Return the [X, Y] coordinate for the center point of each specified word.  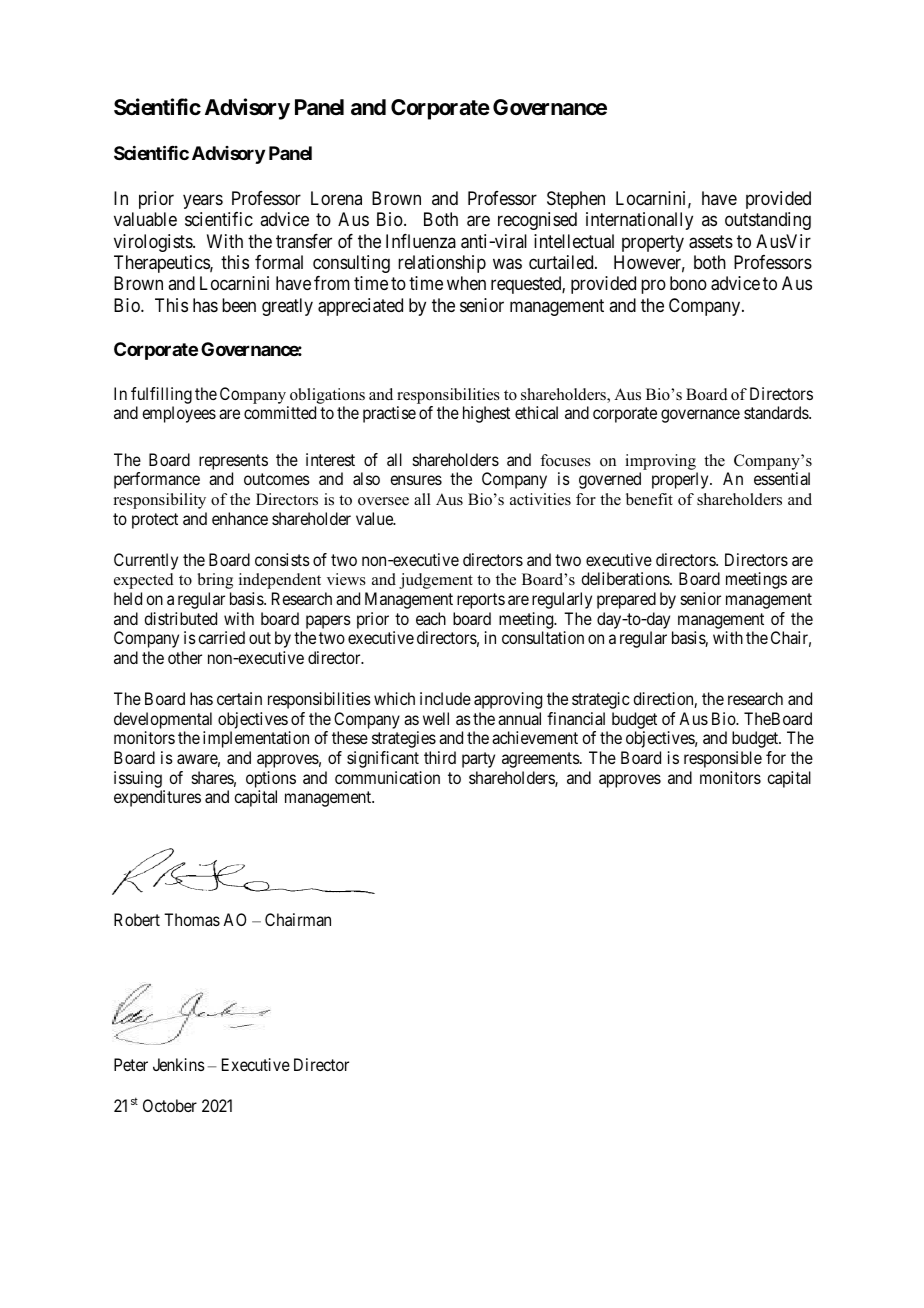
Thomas [192, 919]
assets [711, 242]
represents [233, 462]
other [185, 657]
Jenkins [179, 1064]
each [431, 618]
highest [486, 414]
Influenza [421, 241]
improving [660, 462]
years [203, 201]
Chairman [298, 919]
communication [387, 777]
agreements [541, 760]
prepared [626, 600]
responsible [723, 759]
